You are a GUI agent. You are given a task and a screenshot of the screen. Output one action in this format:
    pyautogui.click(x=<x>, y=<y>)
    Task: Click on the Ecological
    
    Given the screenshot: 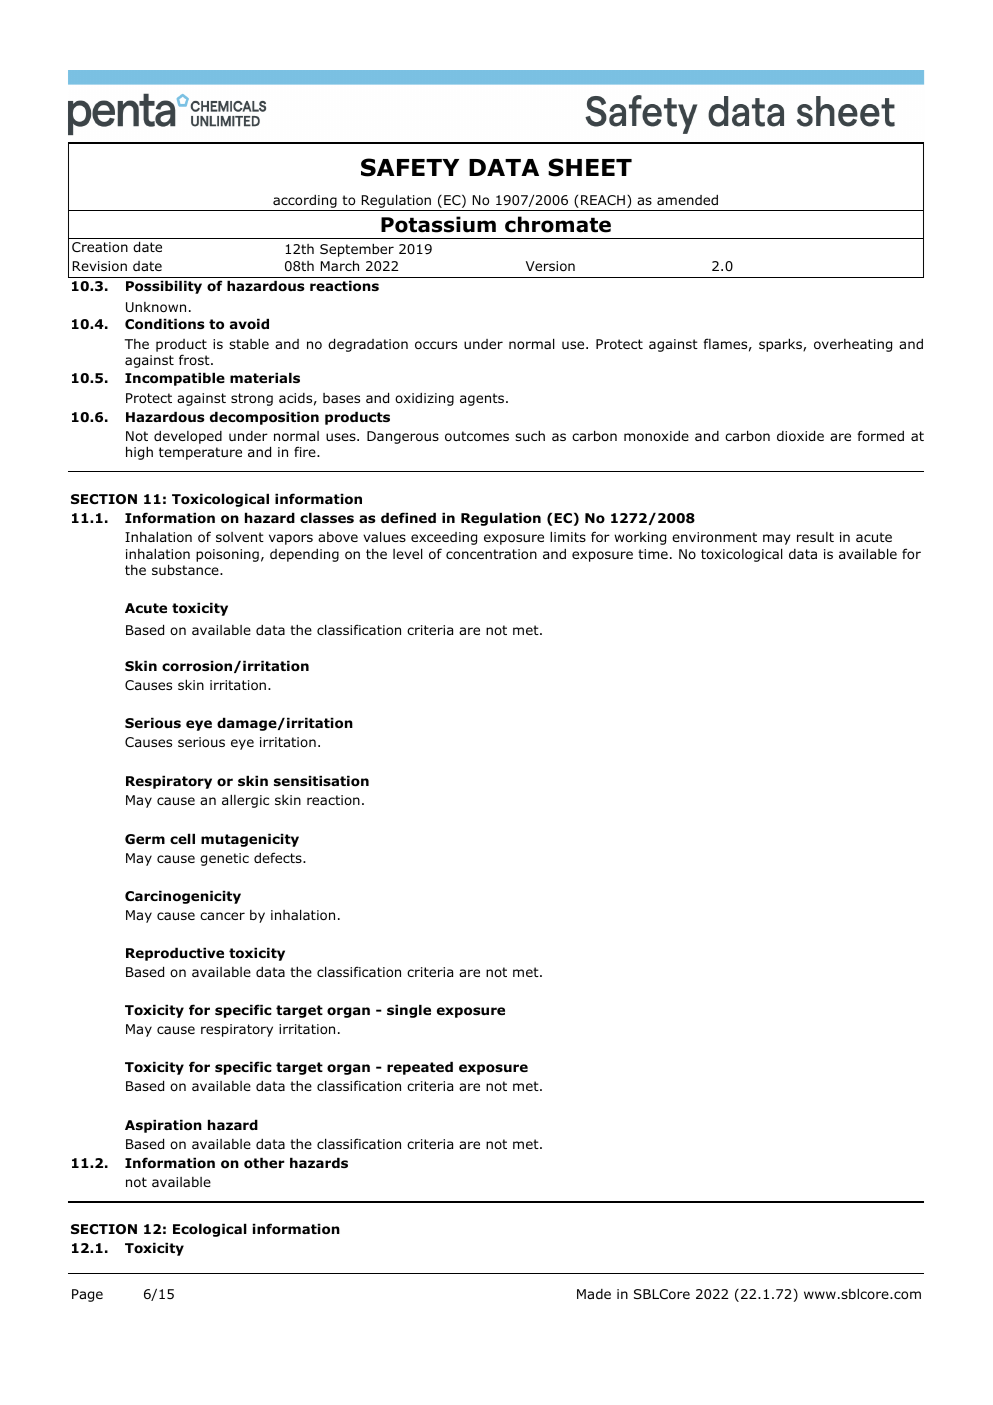 What is the action you would take?
    pyautogui.click(x=210, y=1230)
